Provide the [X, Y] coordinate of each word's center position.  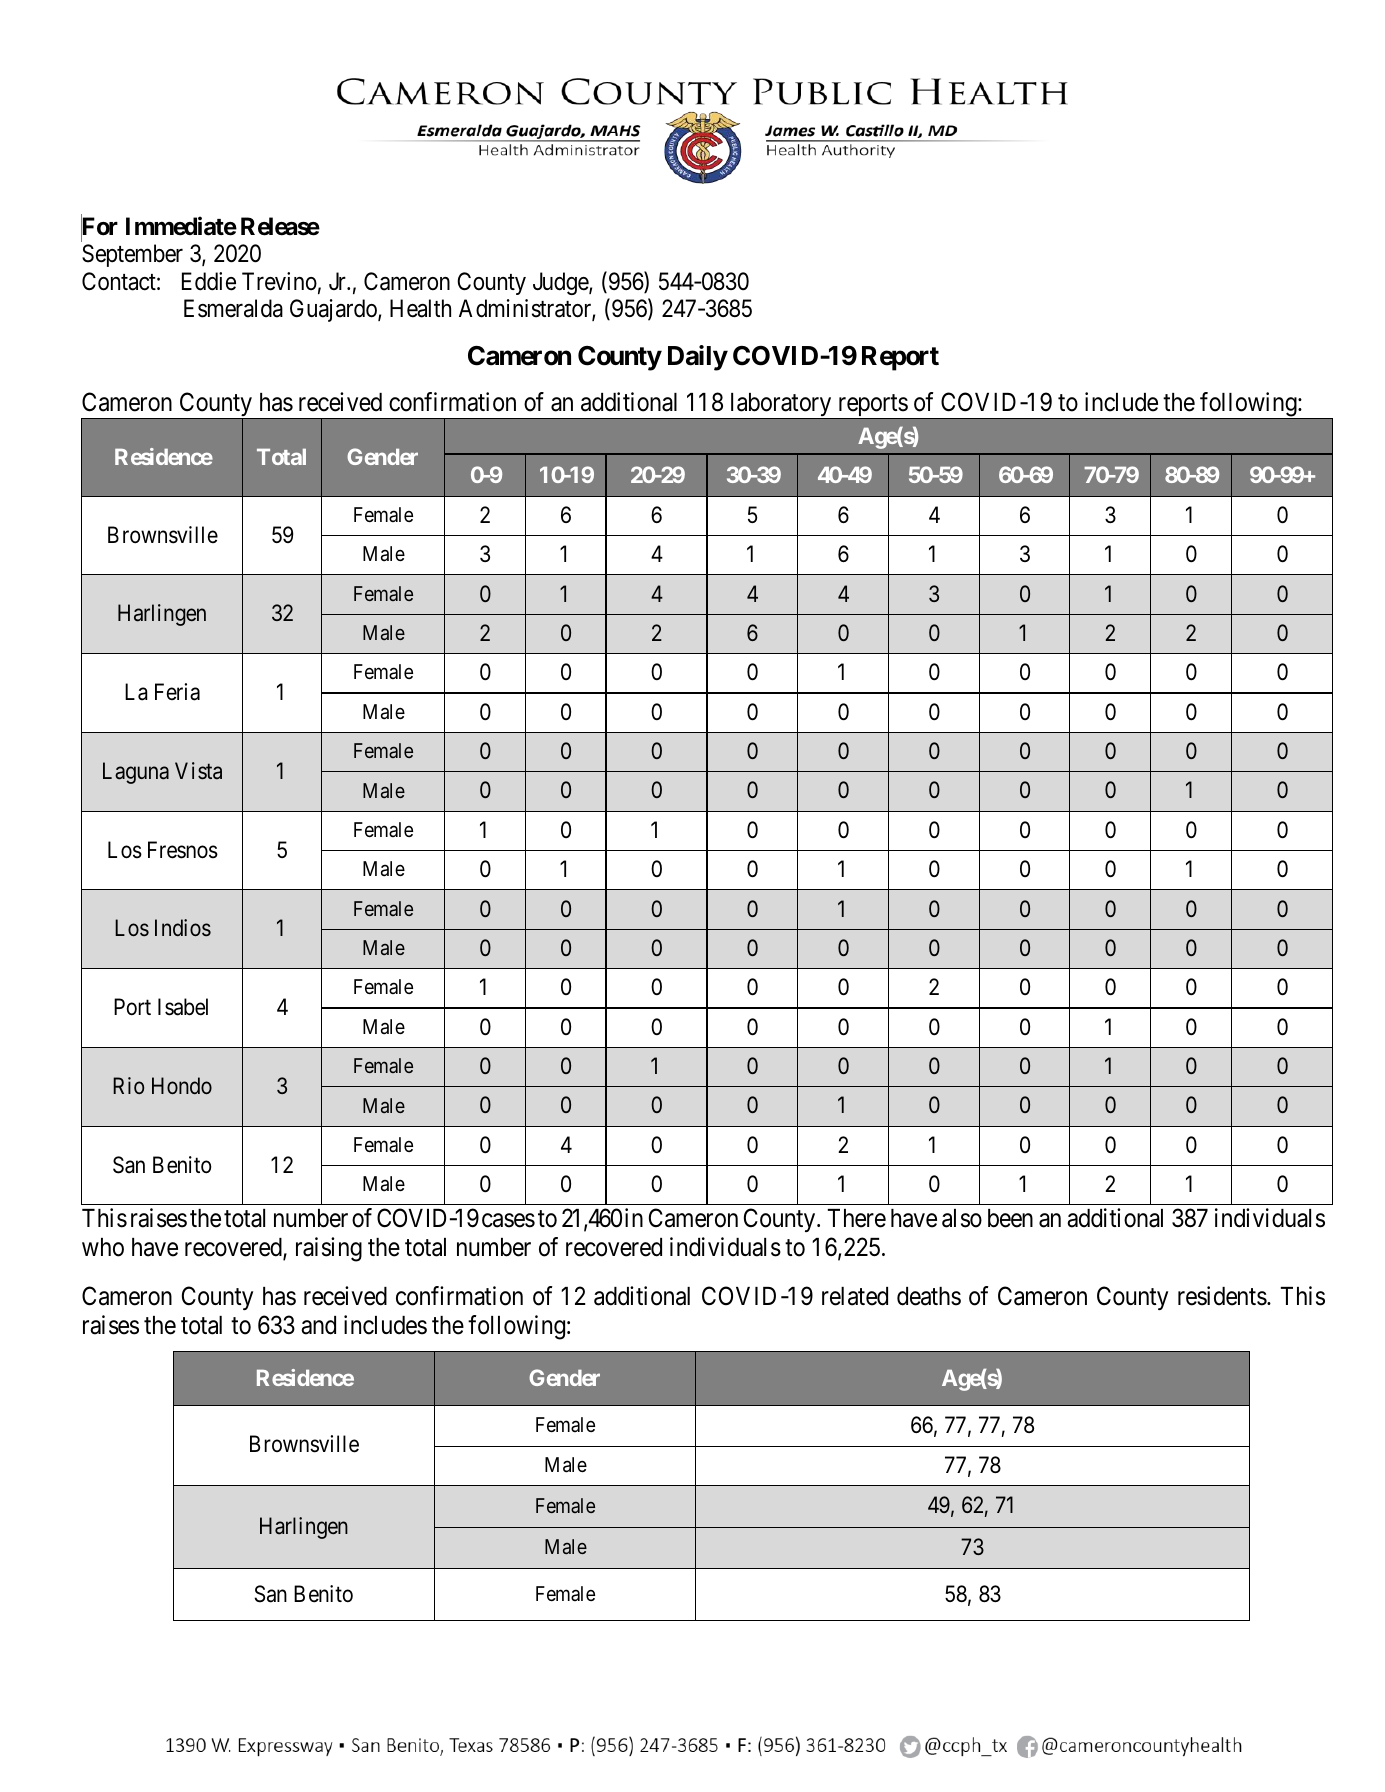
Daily [698, 358]
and [318, 1325]
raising [329, 1249]
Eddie [209, 281]
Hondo [182, 1085]
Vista [198, 771]
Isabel [183, 1007]
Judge [561, 283]
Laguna [136, 773]
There [857, 1218]
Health [420, 308]
